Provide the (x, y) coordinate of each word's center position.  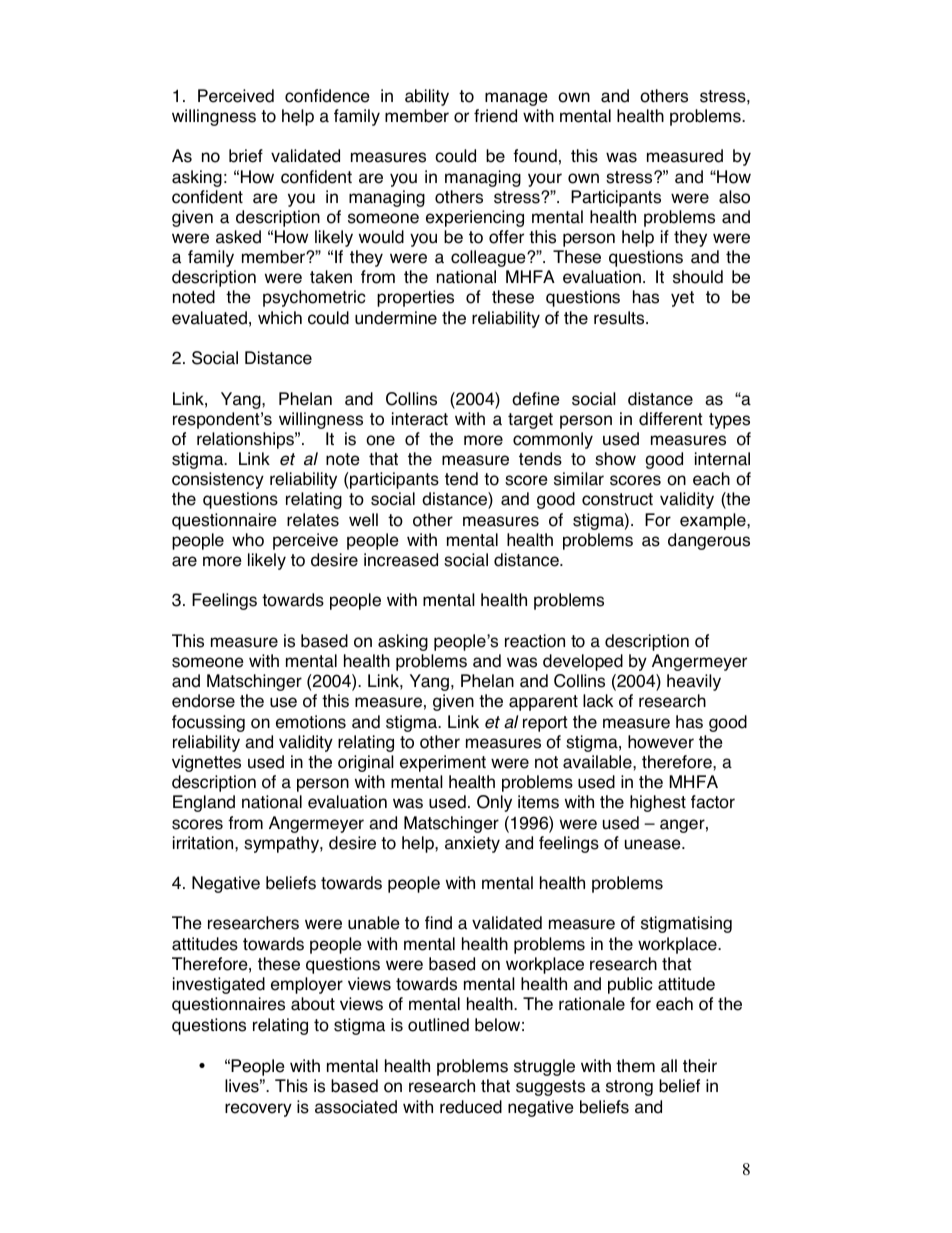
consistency (218, 480)
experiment (443, 763)
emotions (311, 722)
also (734, 197)
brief (246, 156)
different (671, 419)
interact (420, 419)
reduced (471, 1107)
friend (495, 116)
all (669, 1066)
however (661, 742)
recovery (258, 1110)
